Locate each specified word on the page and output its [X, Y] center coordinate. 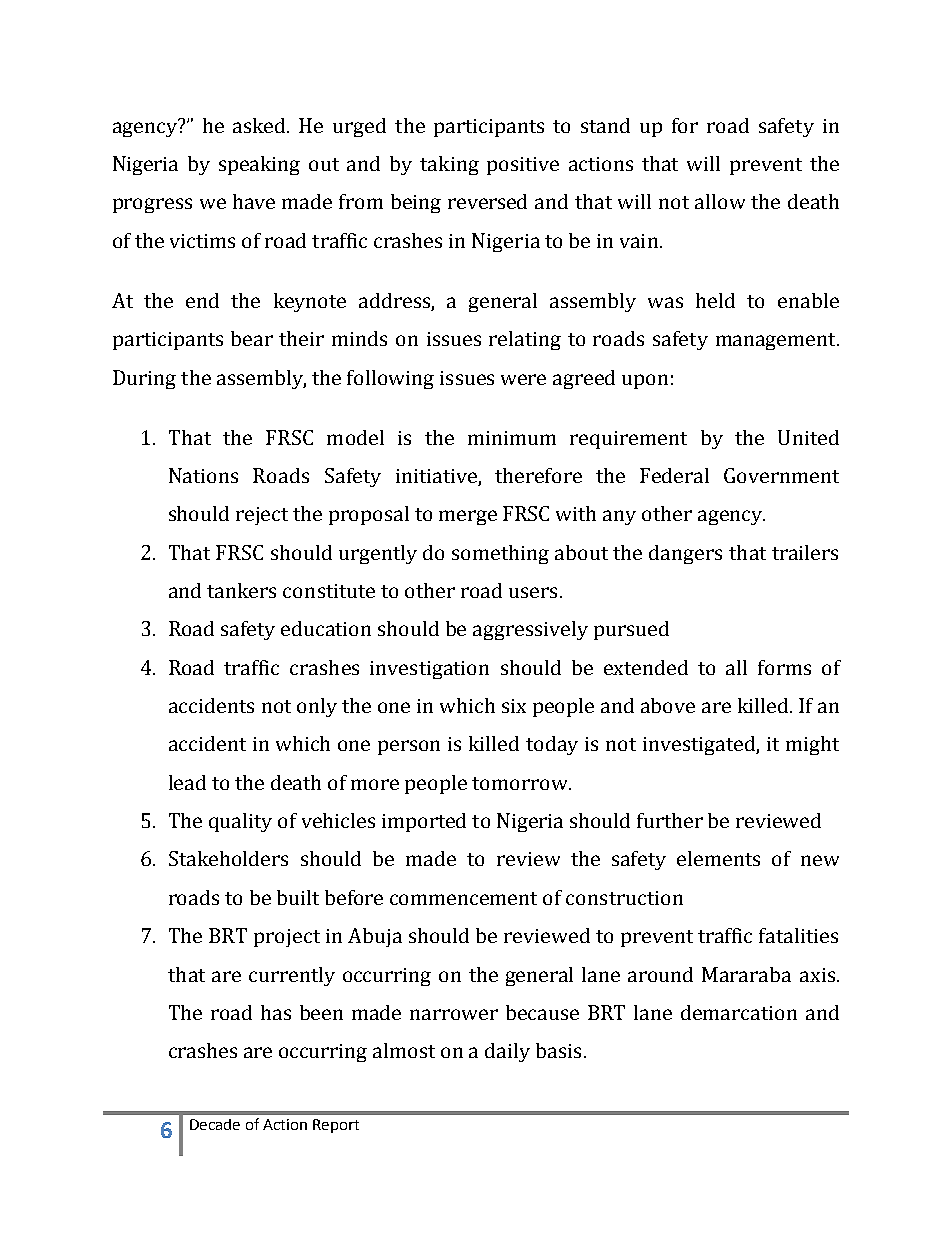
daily [507, 1052]
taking [449, 165]
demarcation [739, 1012]
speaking [259, 165]
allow [720, 201]
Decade [215, 1124]
